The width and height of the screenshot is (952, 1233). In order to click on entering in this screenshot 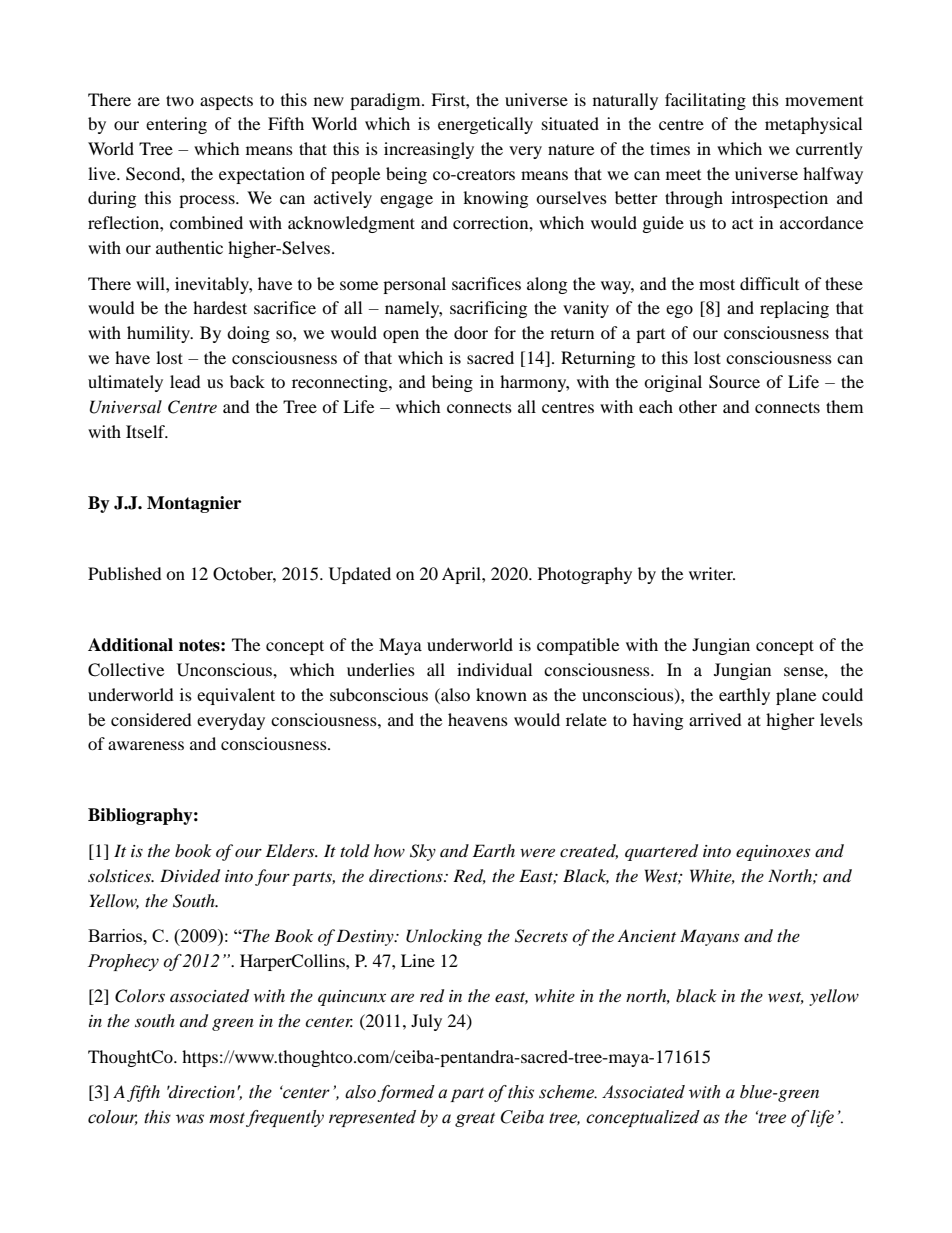, I will do `click(176, 125)`.
